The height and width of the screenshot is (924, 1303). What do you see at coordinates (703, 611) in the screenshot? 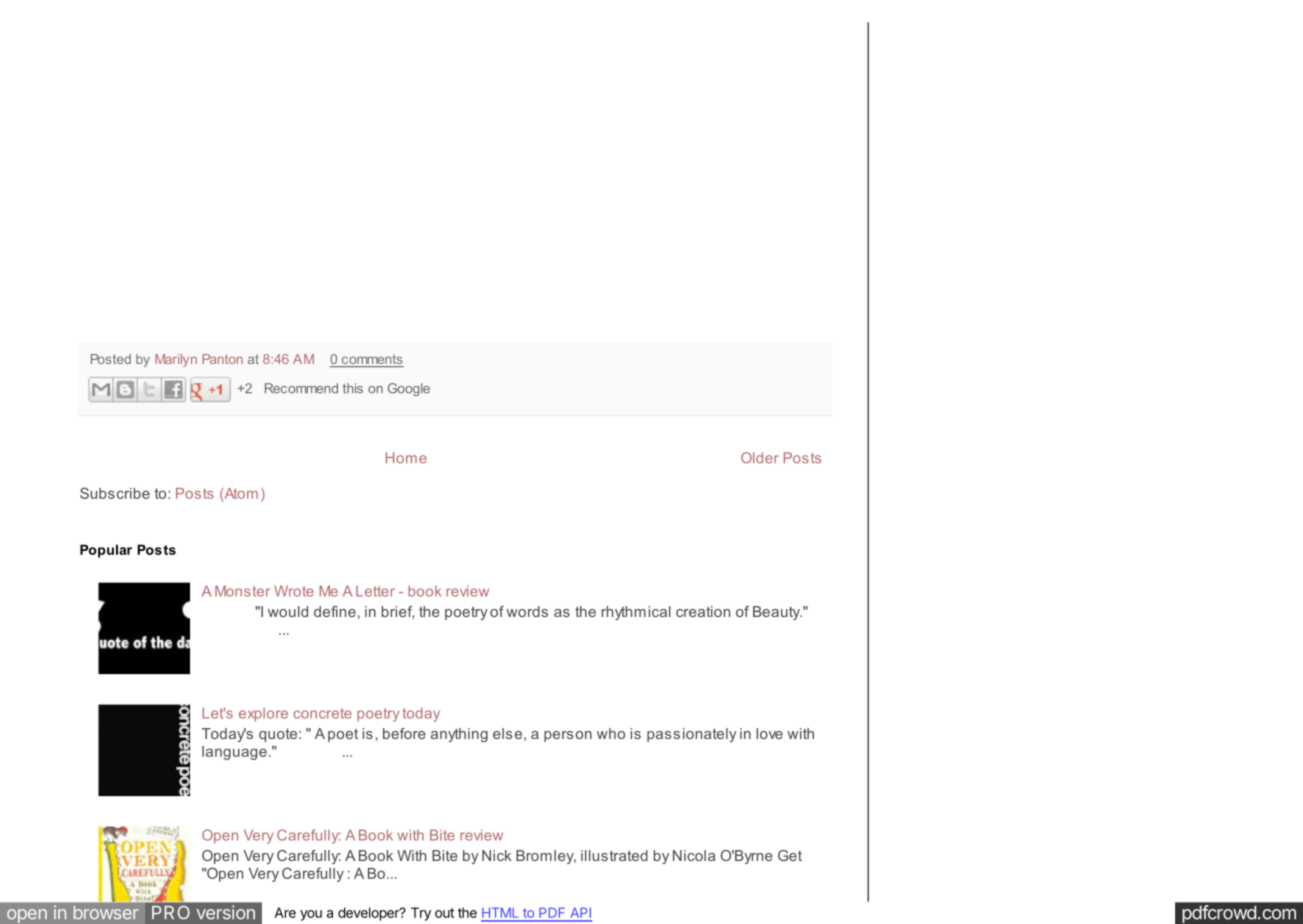
I see `creation` at bounding box center [703, 611].
